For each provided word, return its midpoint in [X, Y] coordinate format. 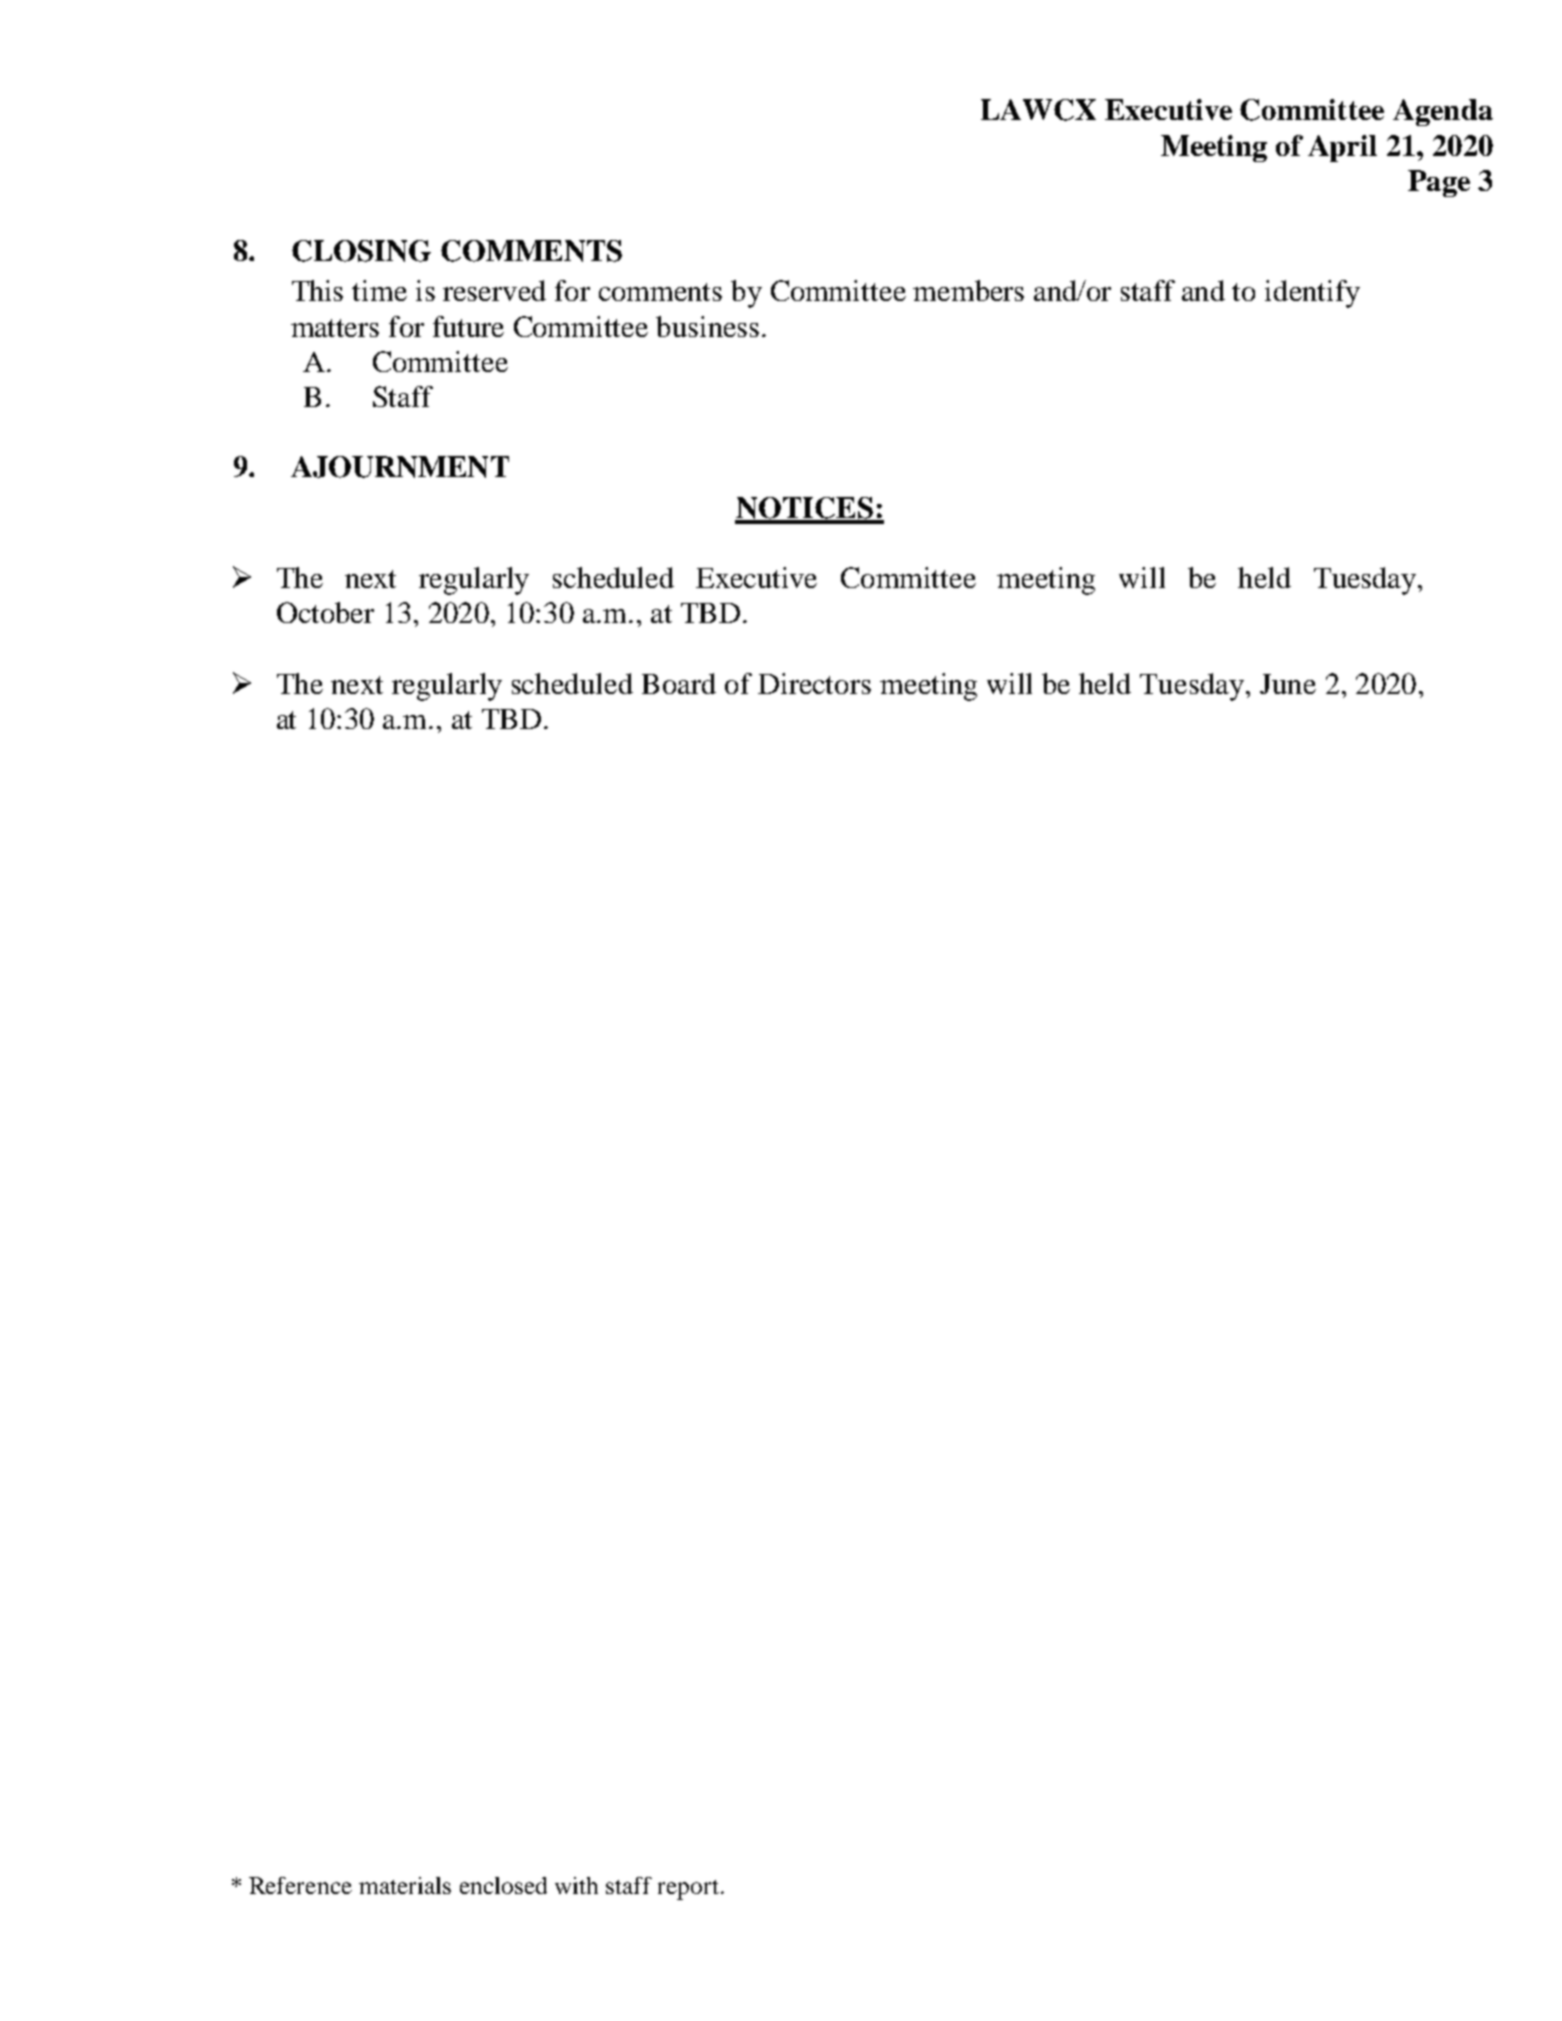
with [576, 1885]
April [1342, 148]
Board [679, 683]
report [688, 1890]
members [968, 290]
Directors [814, 683]
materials [405, 1885]
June [1288, 684]
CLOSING [361, 251]
